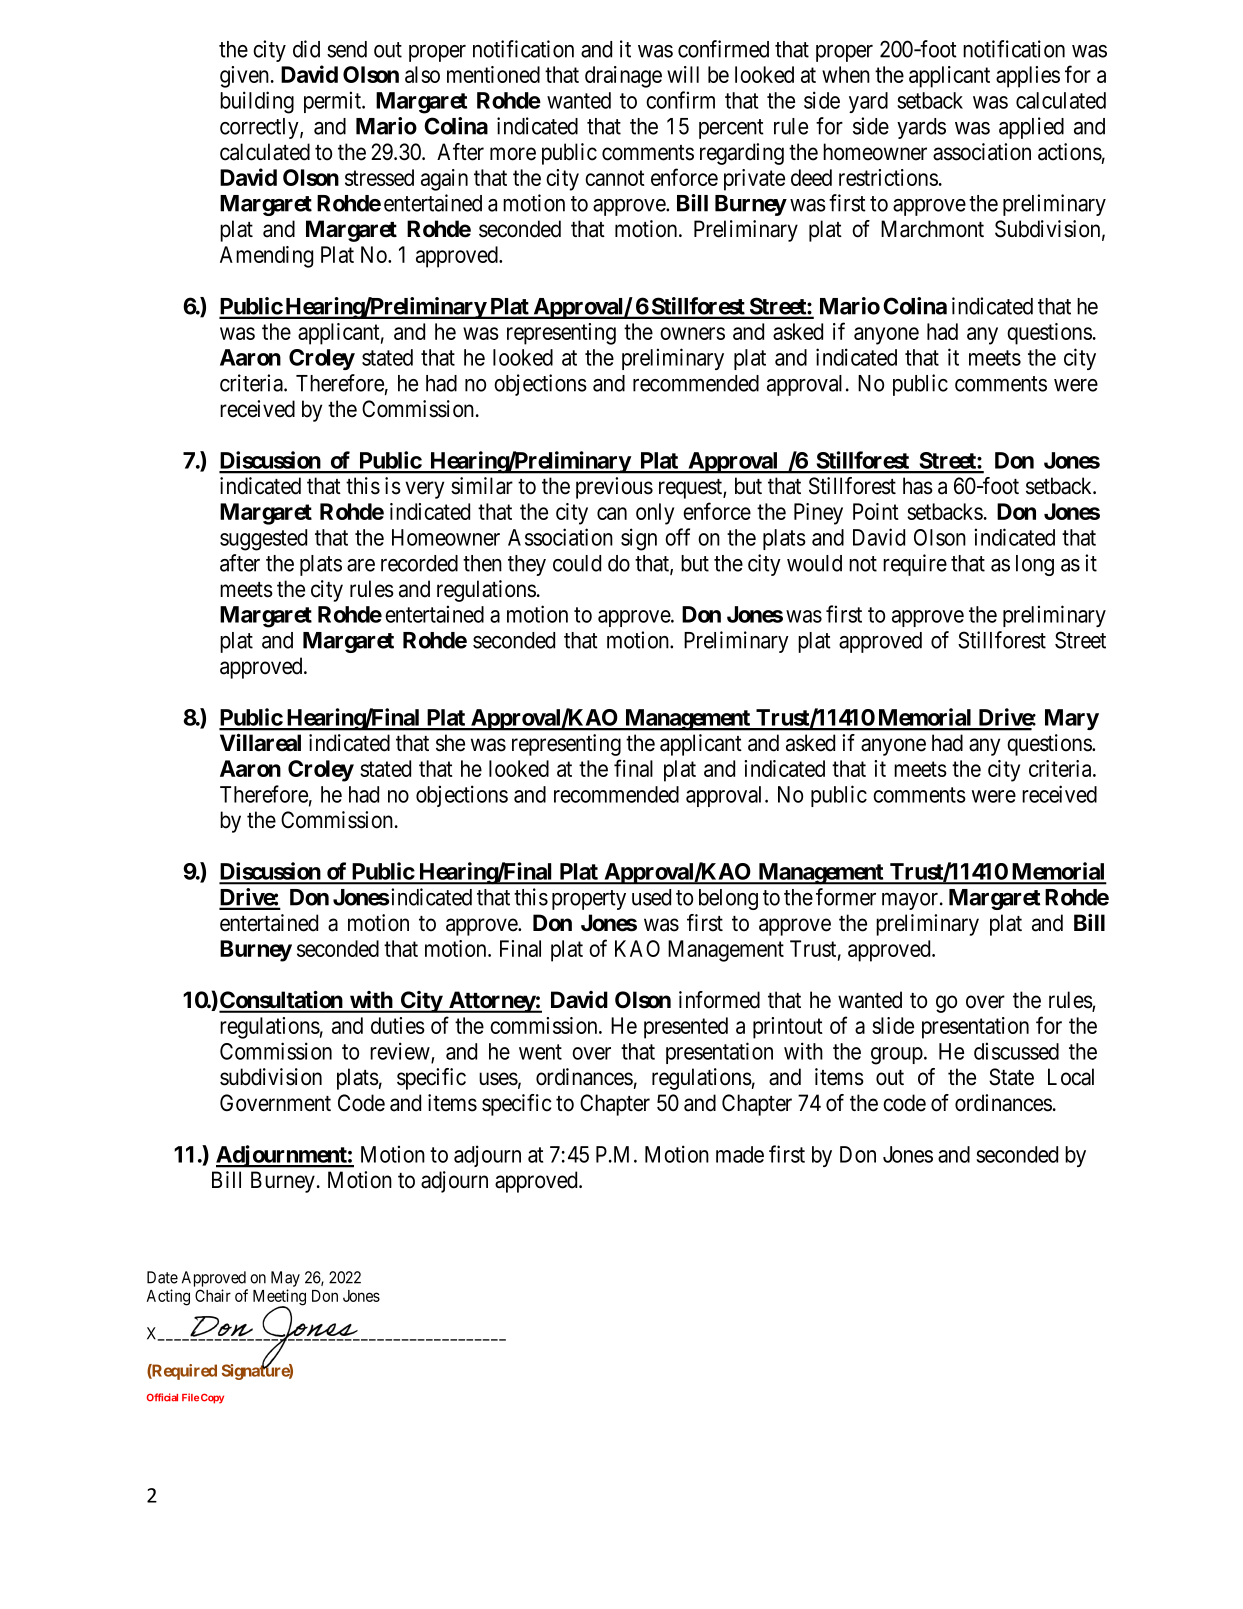  I want to click on applies, so click(1028, 77).
